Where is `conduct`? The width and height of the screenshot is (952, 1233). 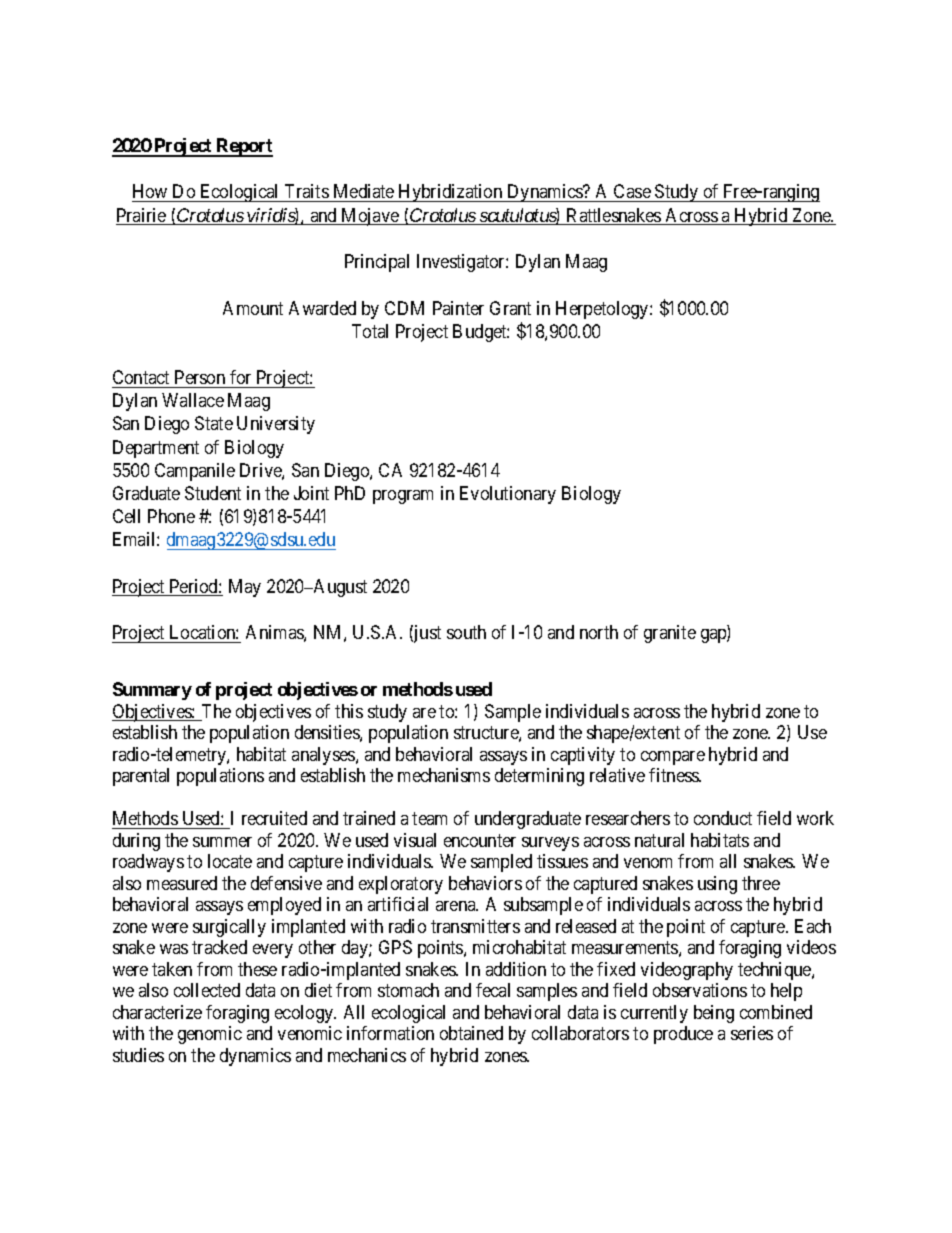 conduct is located at coordinates (723, 818).
